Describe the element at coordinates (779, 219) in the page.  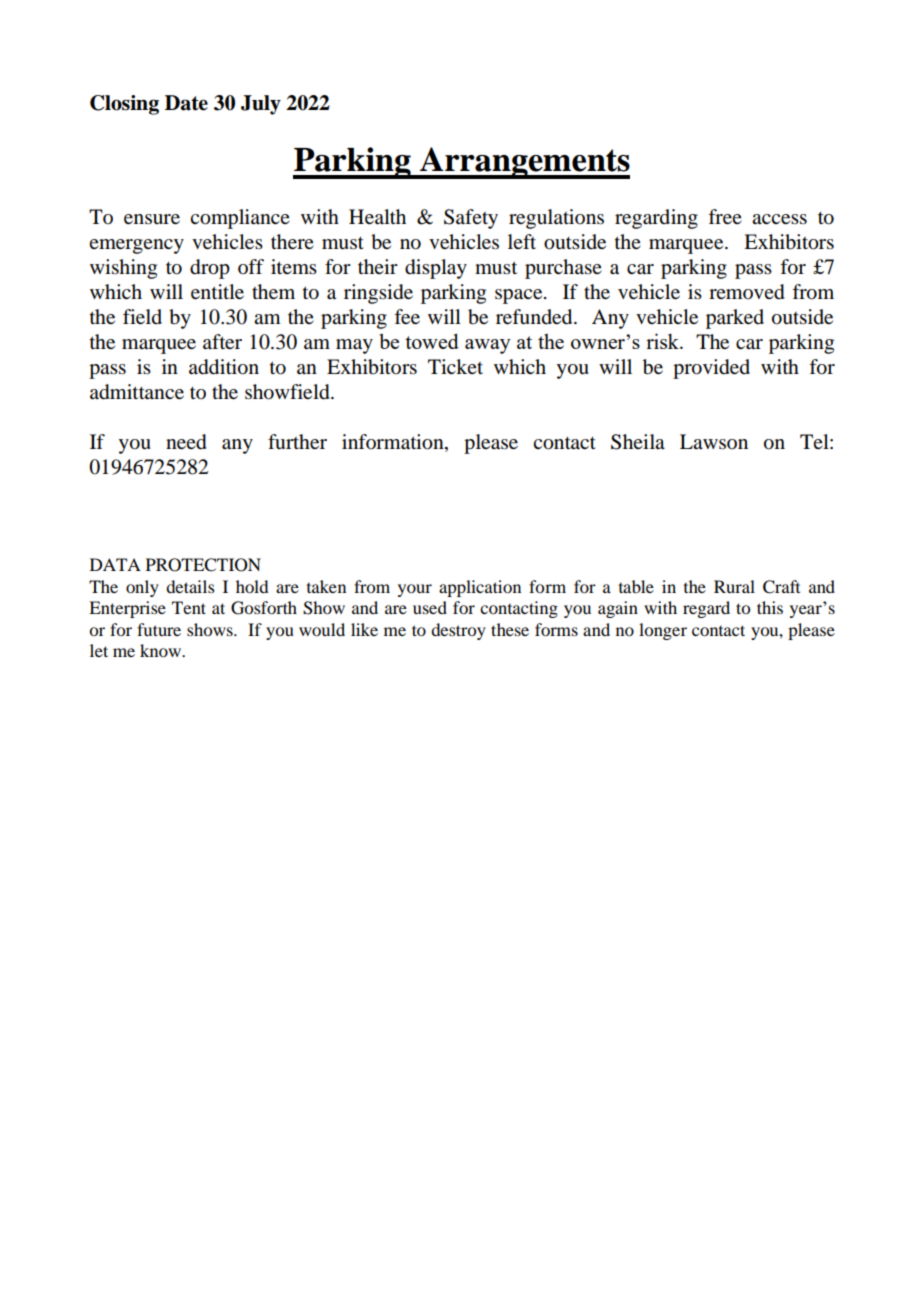
I see `access` at that location.
